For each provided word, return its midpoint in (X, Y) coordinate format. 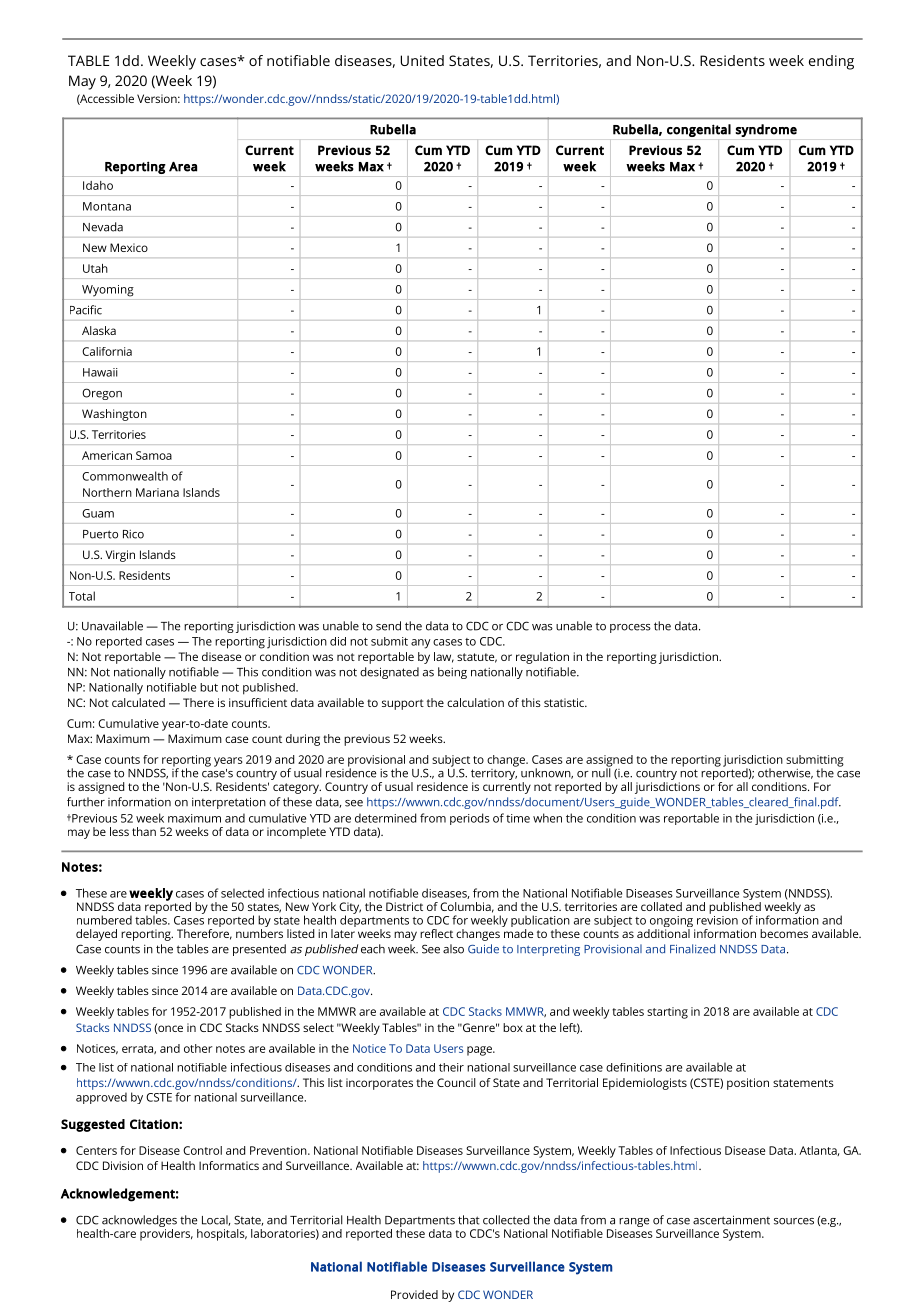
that (469, 1220)
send (388, 626)
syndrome (766, 130)
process (630, 628)
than (144, 831)
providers (166, 1233)
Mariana (157, 492)
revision (717, 919)
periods (470, 819)
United (422, 60)
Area (183, 167)
